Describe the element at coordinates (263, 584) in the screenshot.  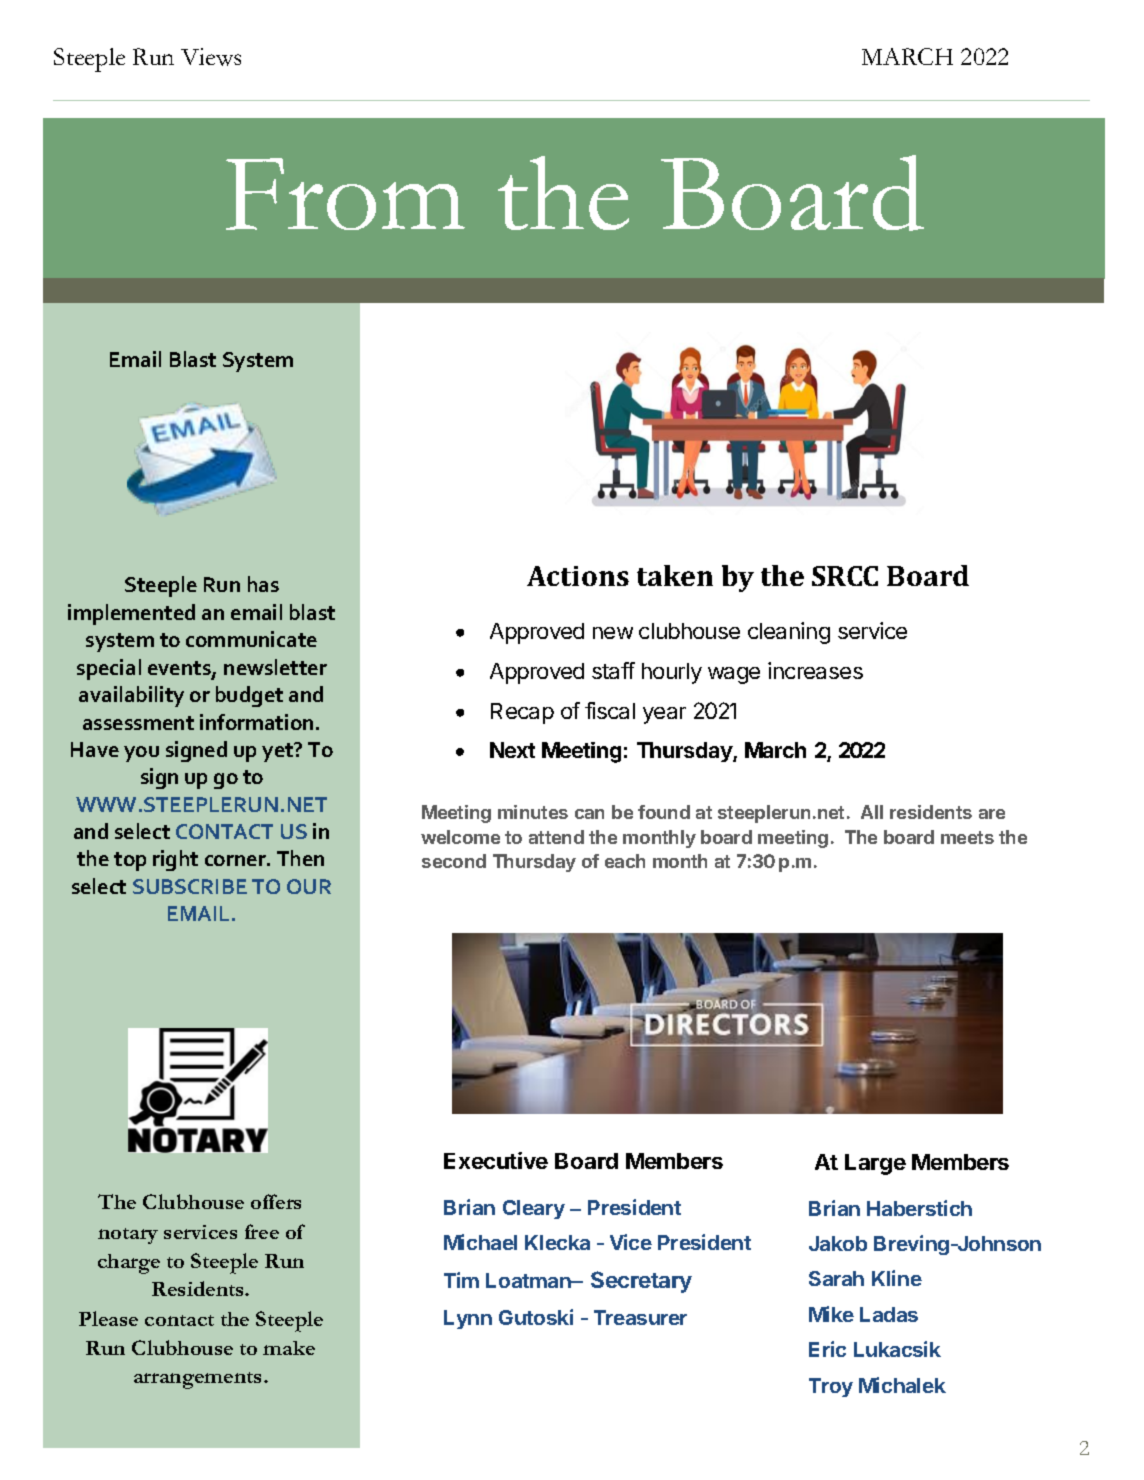
I see `has` at that location.
